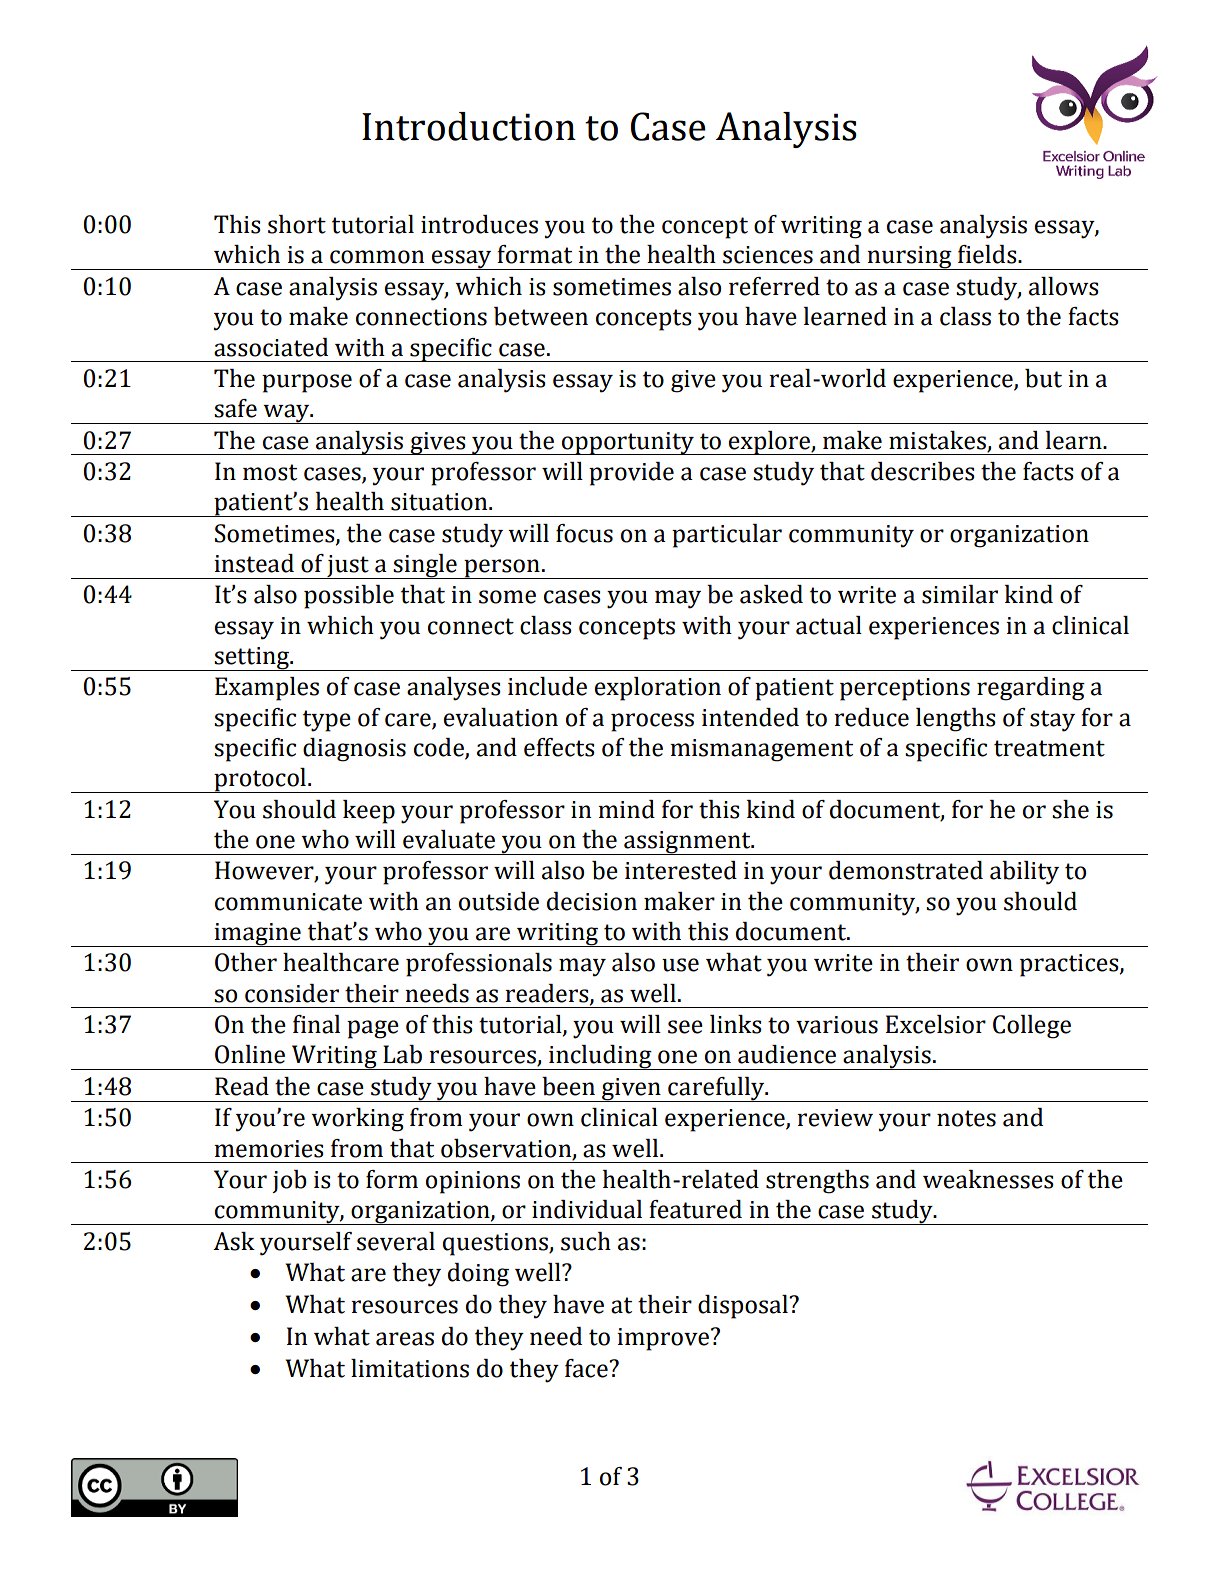 This screenshot has width=1219, height=1577. I want to click on fields, so click(988, 254).
